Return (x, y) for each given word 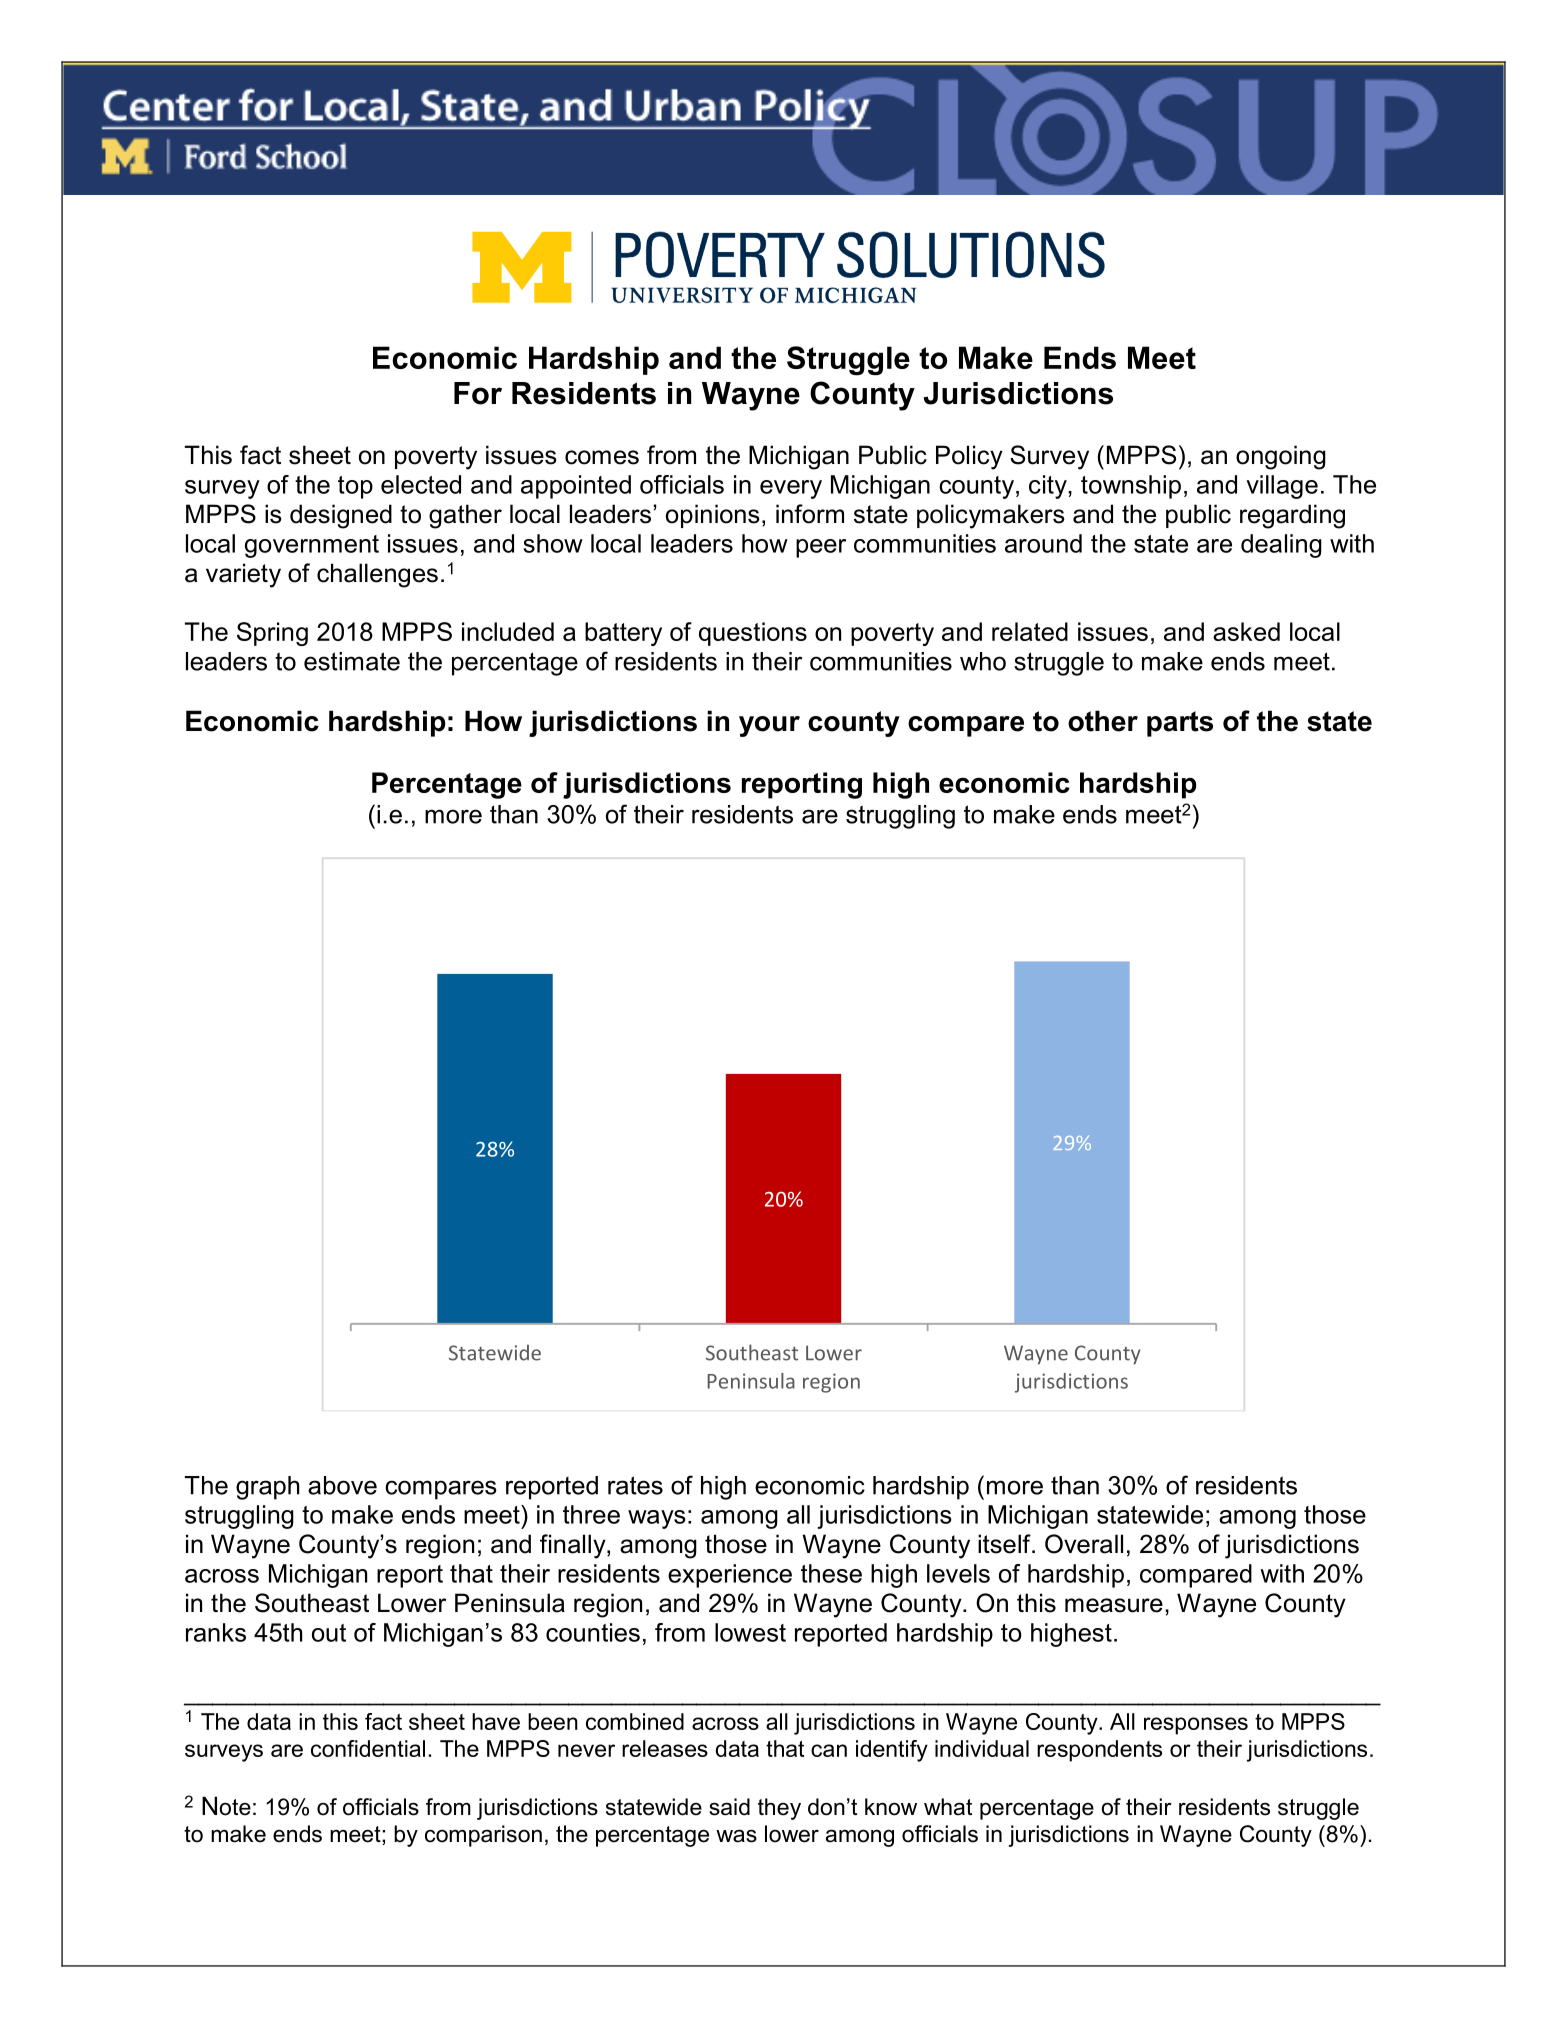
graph (268, 1488)
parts (1180, 724)
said (729, 1807)
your (769, 726)
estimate (352, 661)
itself (1005, 1544)
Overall (1084, 1544)
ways (657, 1519)
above (342, 1485)
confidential (368, 1748)
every (791, 489)
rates (635, 1485)
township (1131, 487)
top (355, 487)
